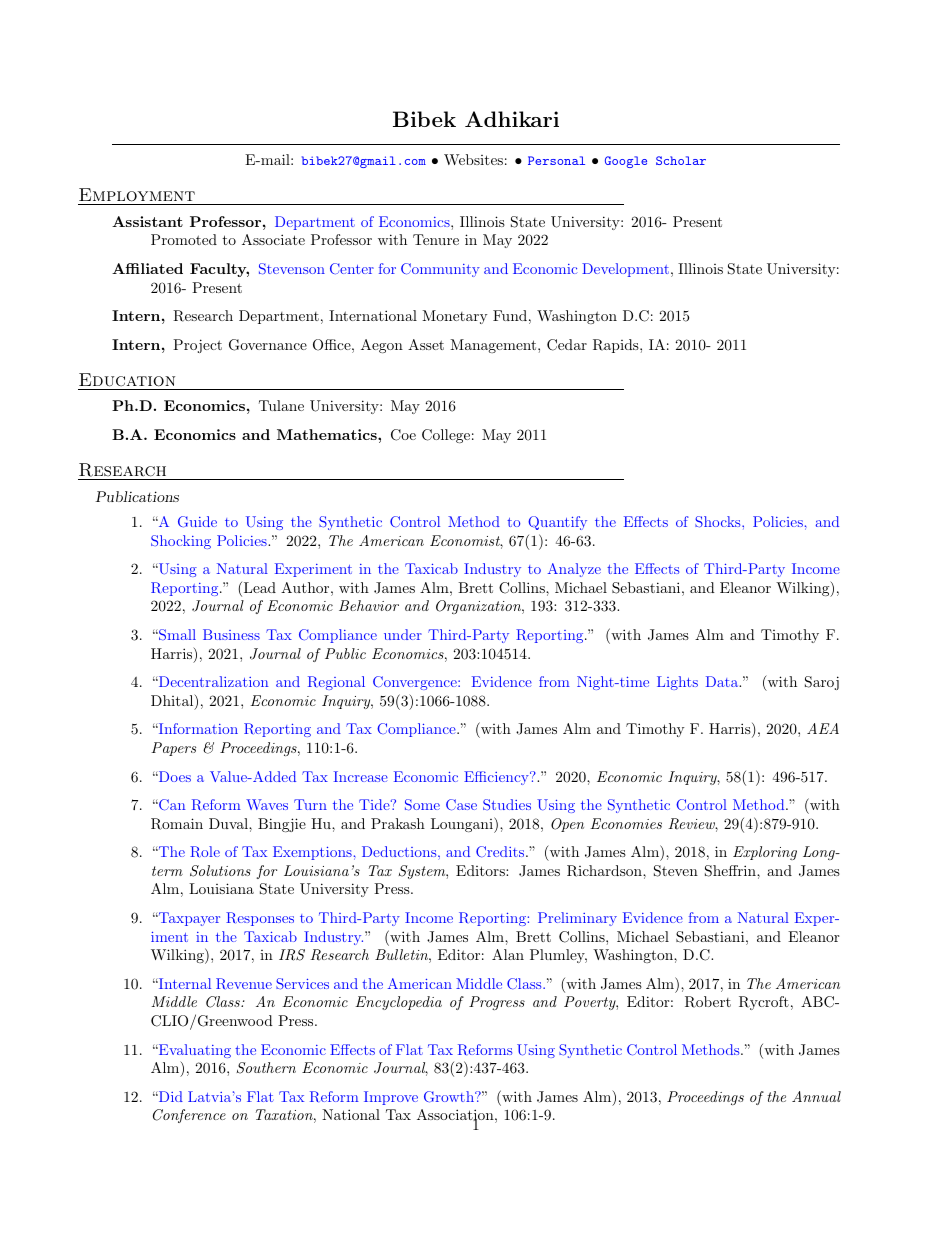  I want to click on Growth, so click(450, 1097).
